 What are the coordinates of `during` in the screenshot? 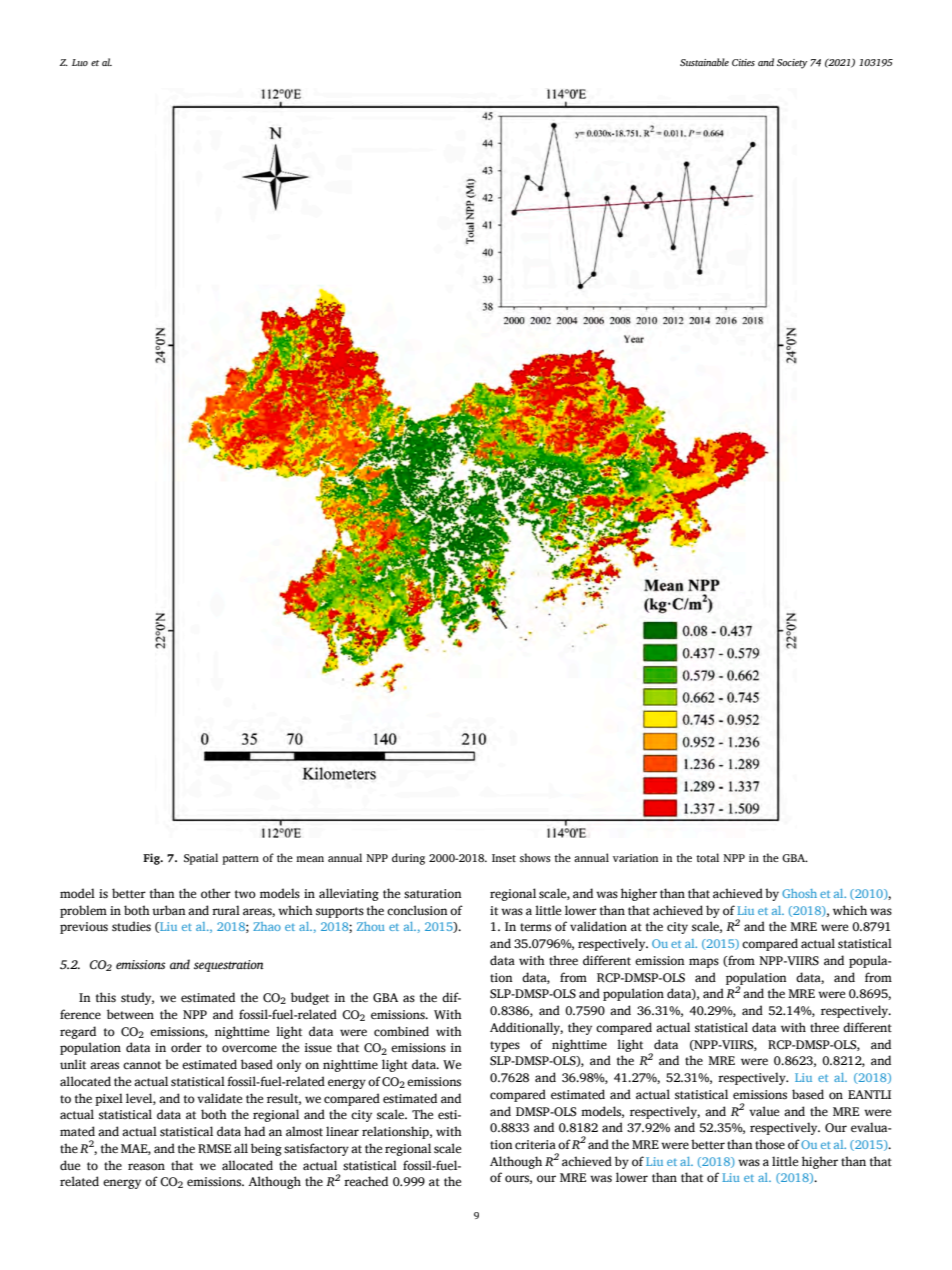 It's located at (408, 859).
